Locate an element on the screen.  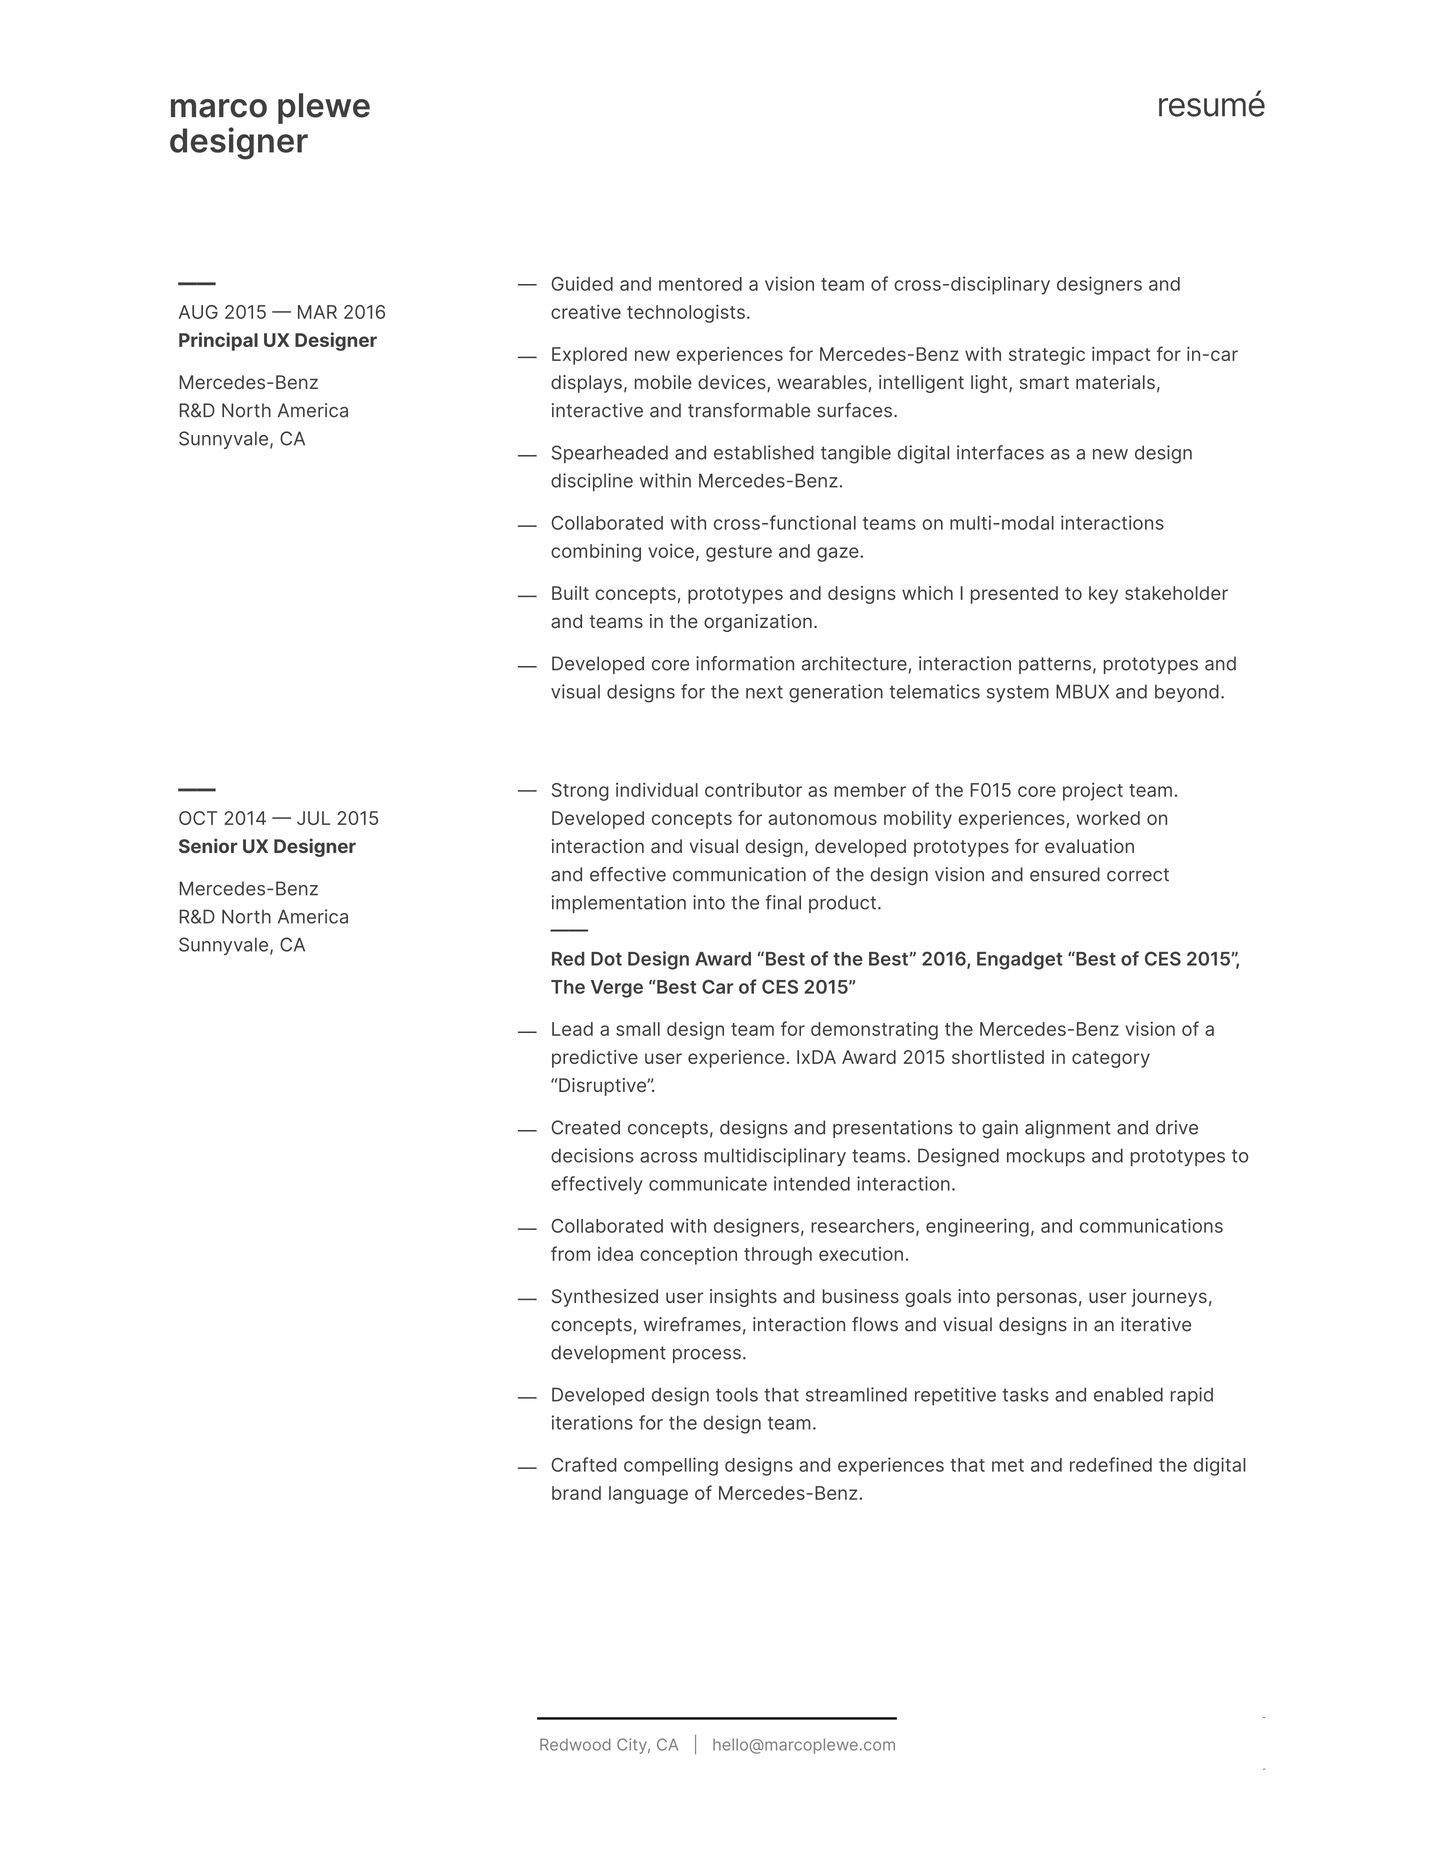
tasks is located at coordinates (1025, 1394).
